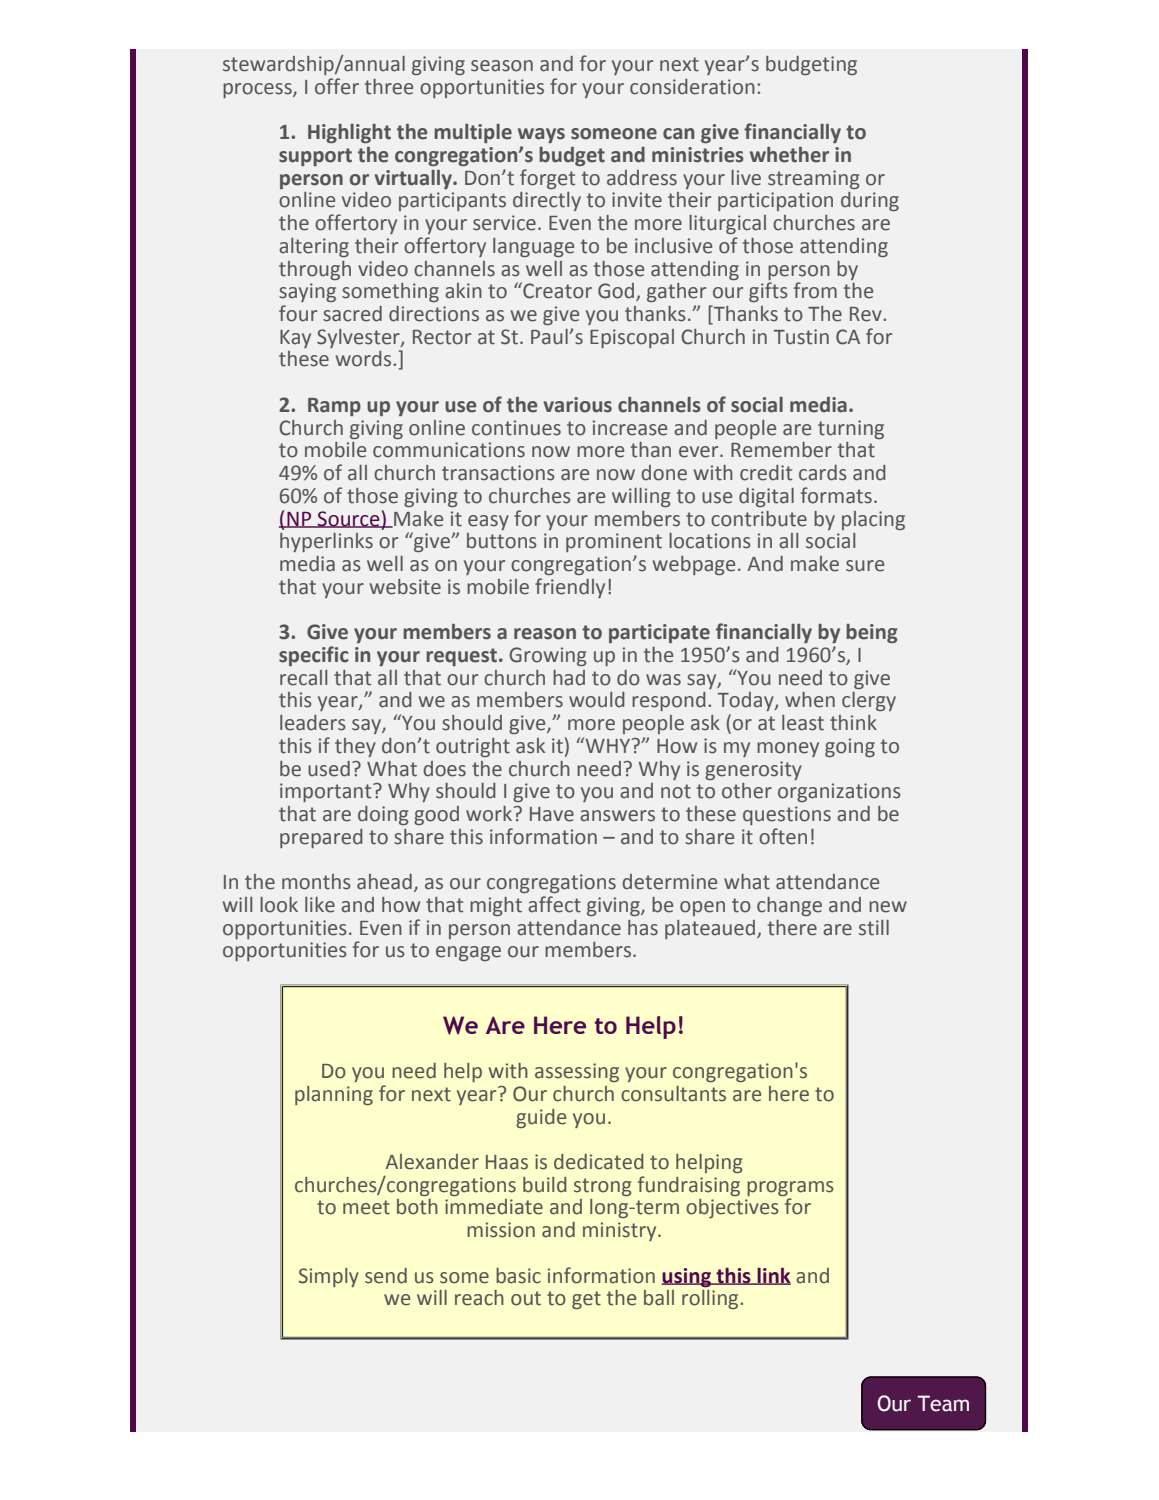 This document has height=1500, width=1159. I want to click on they, so click(355, 747).
